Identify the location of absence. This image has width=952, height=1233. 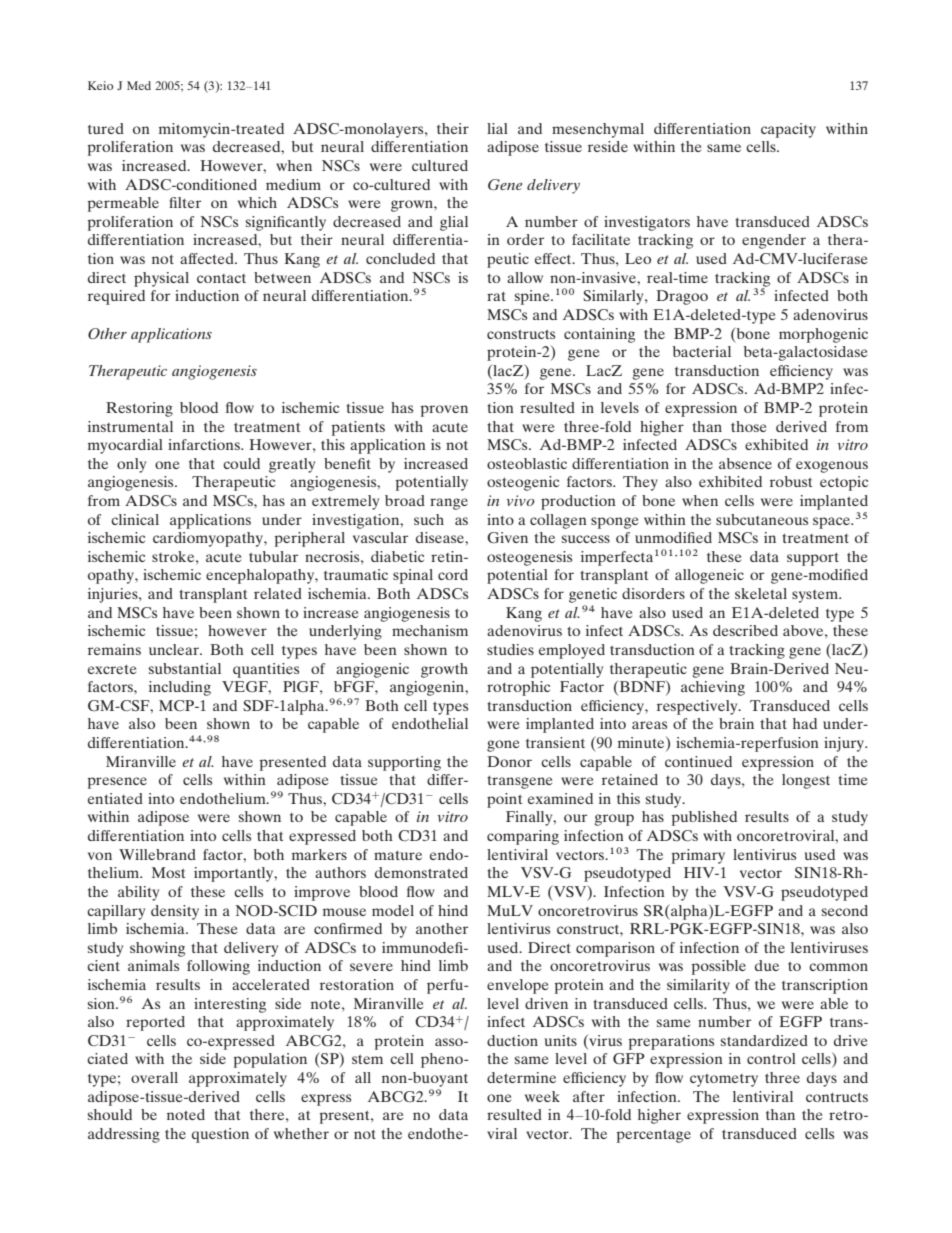
(745, 463).
